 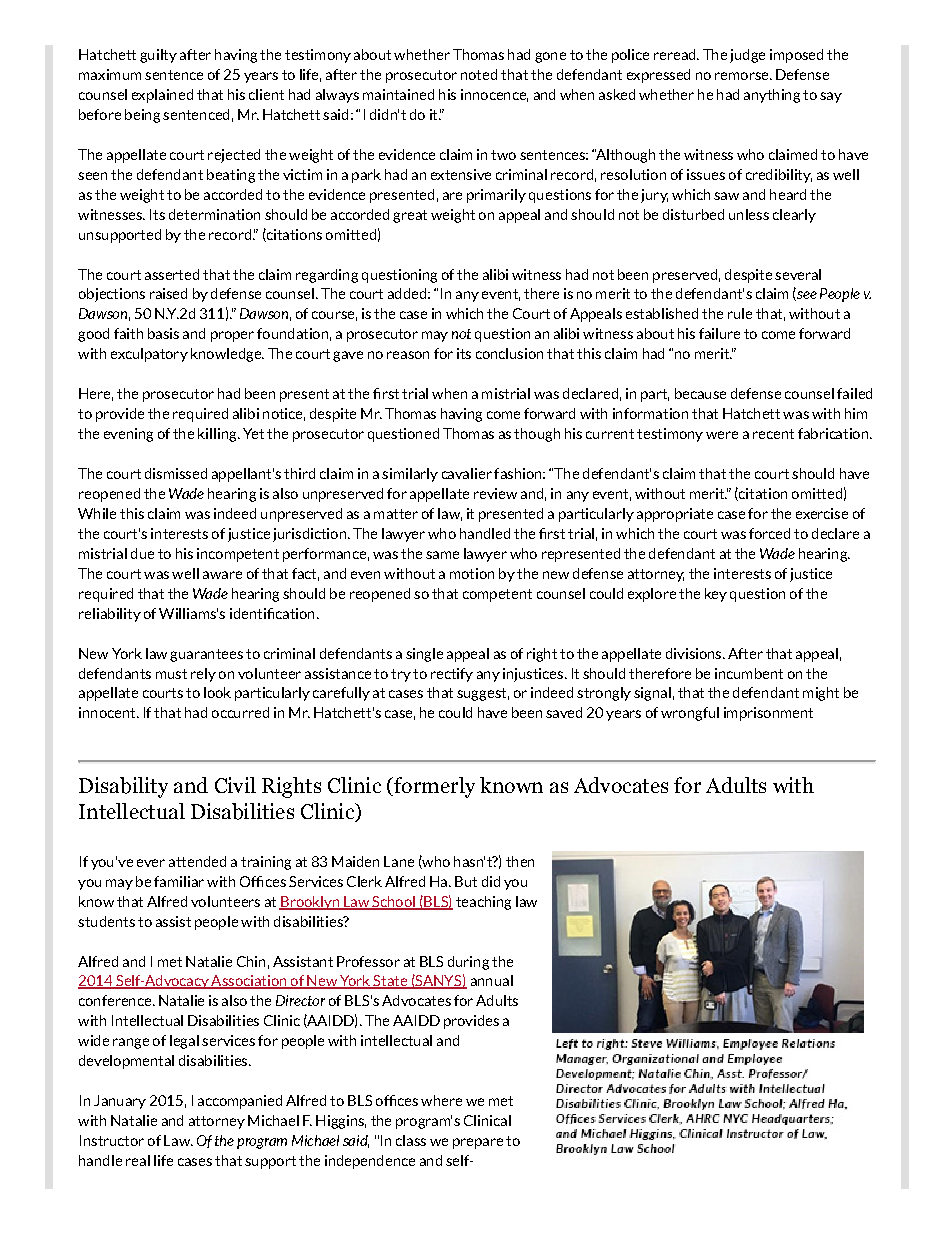 What do you see at coordinates (716, 595) in the page?
I see `key` at bounding box center [716, 595].
